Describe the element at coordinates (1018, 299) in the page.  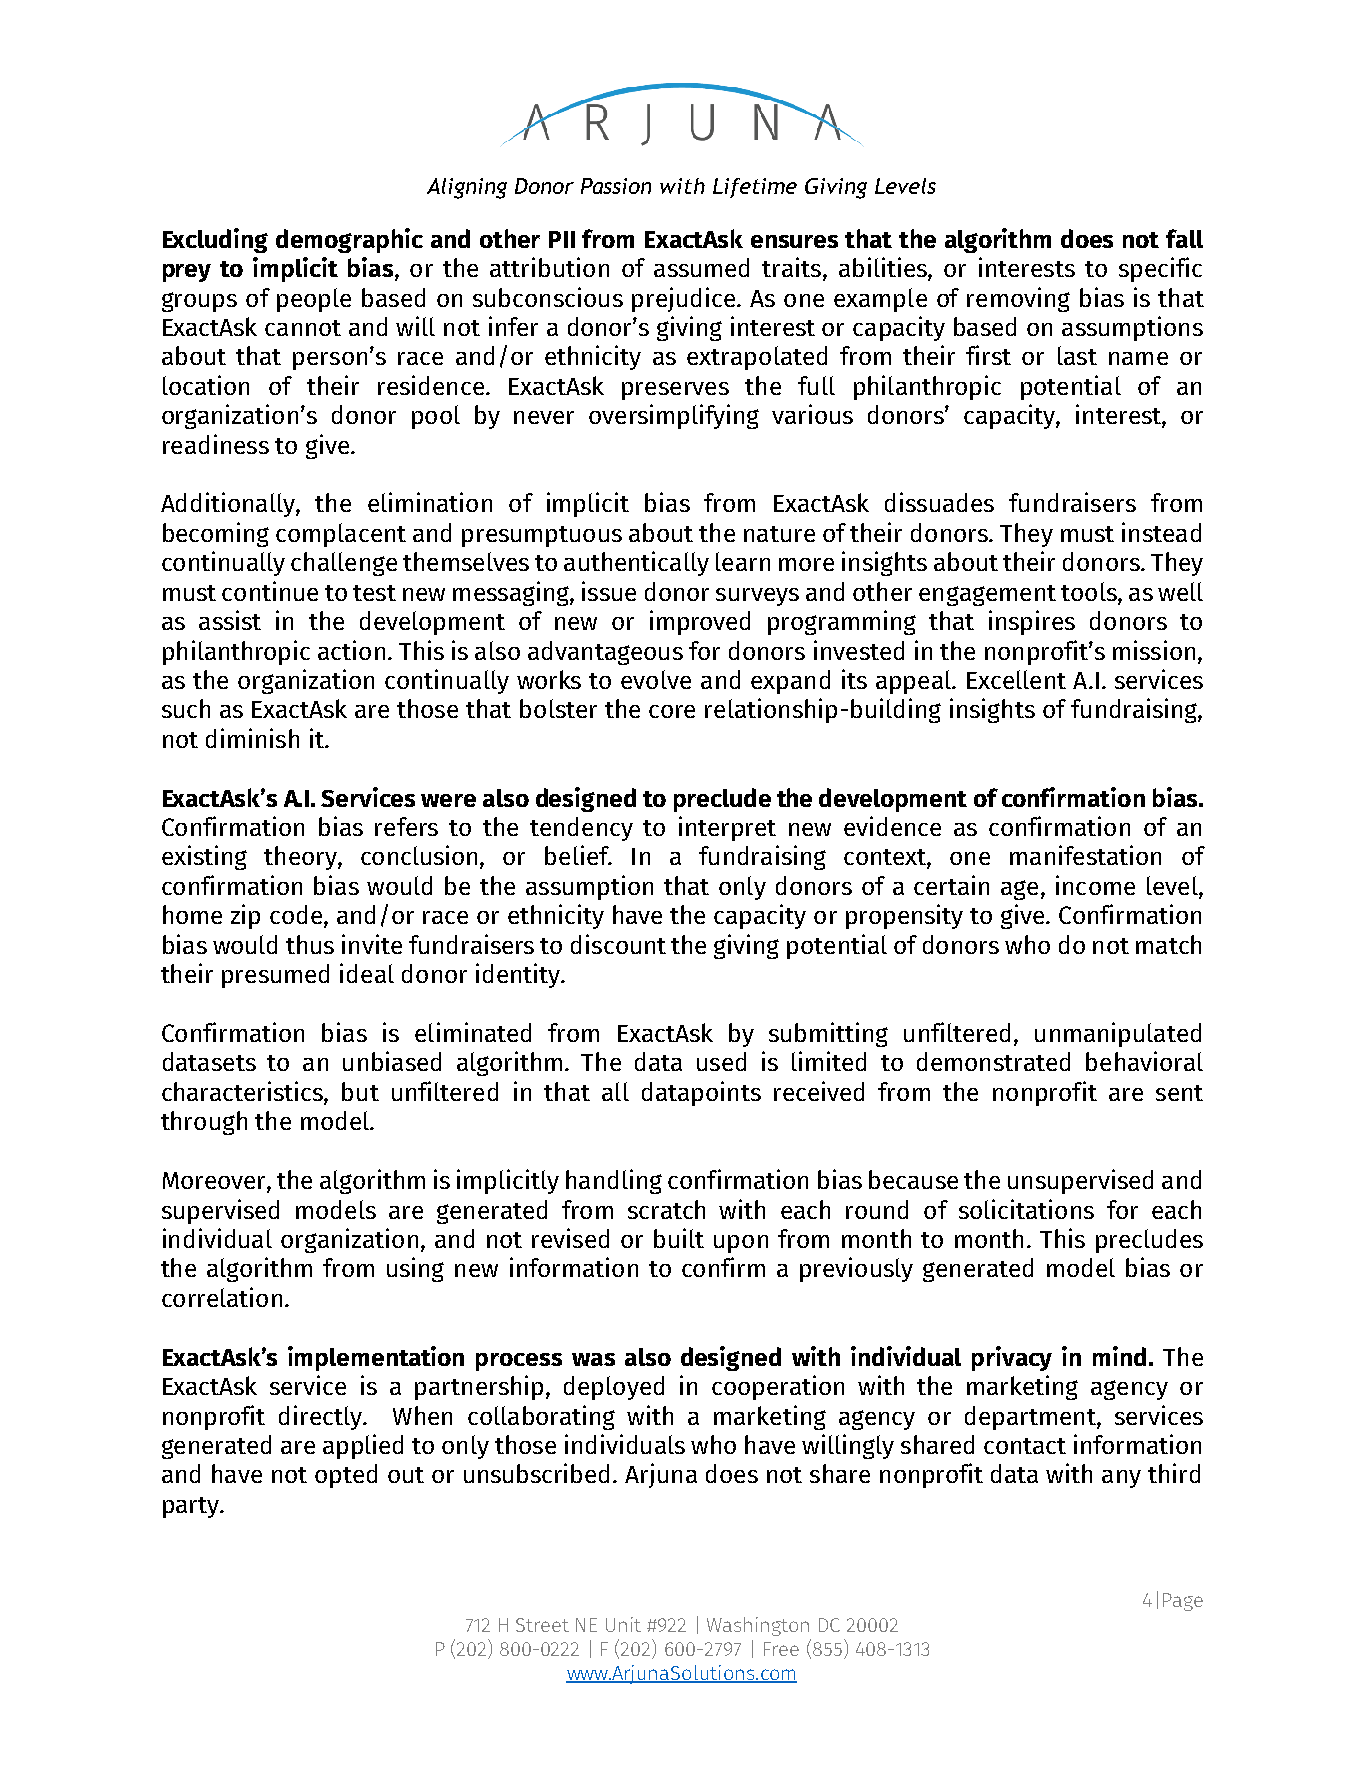
I see `removing` at that location.
